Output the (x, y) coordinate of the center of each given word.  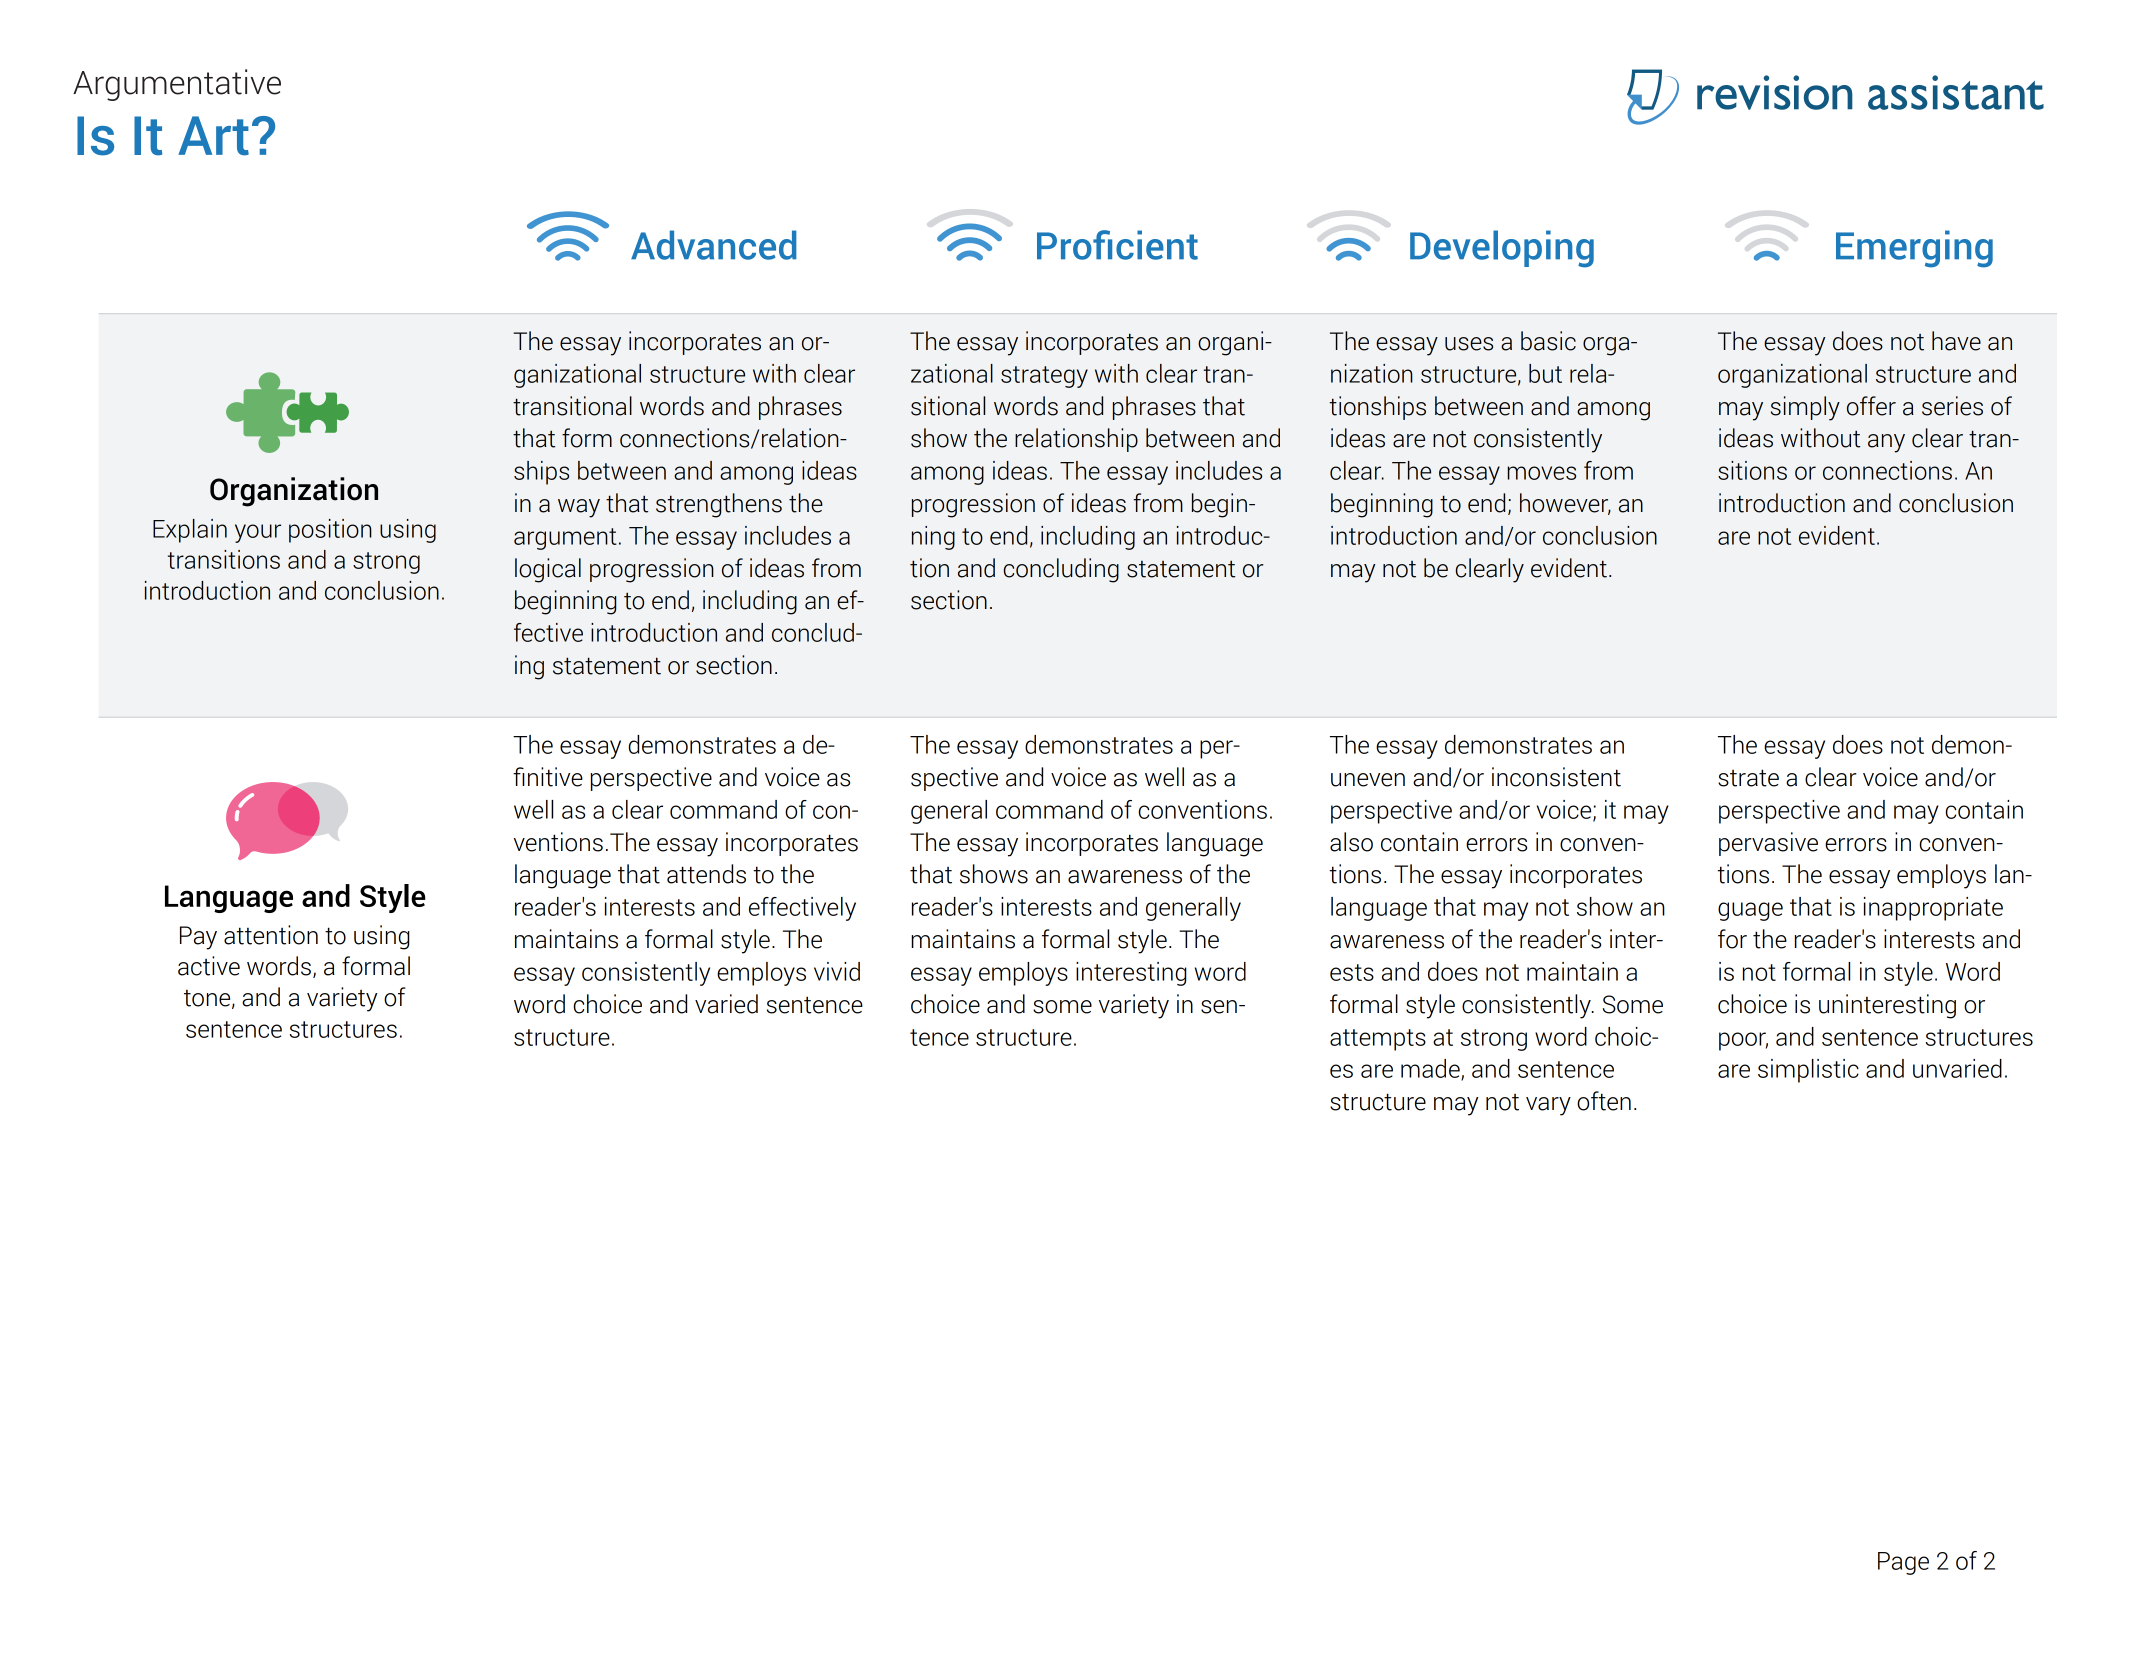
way (579, 508)
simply (1805, 408)
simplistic (1808, 1071)
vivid (837, 971)
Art (213, 136)
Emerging (1914, 249)
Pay (198, 938)
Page (1903, 1563)
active (209, 966)
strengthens (719, 505)
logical (548, 570)
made (1431, 1069)
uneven (1368, 780)
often (1604, 1101)
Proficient (1117, 245)
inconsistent (1556, 777)
